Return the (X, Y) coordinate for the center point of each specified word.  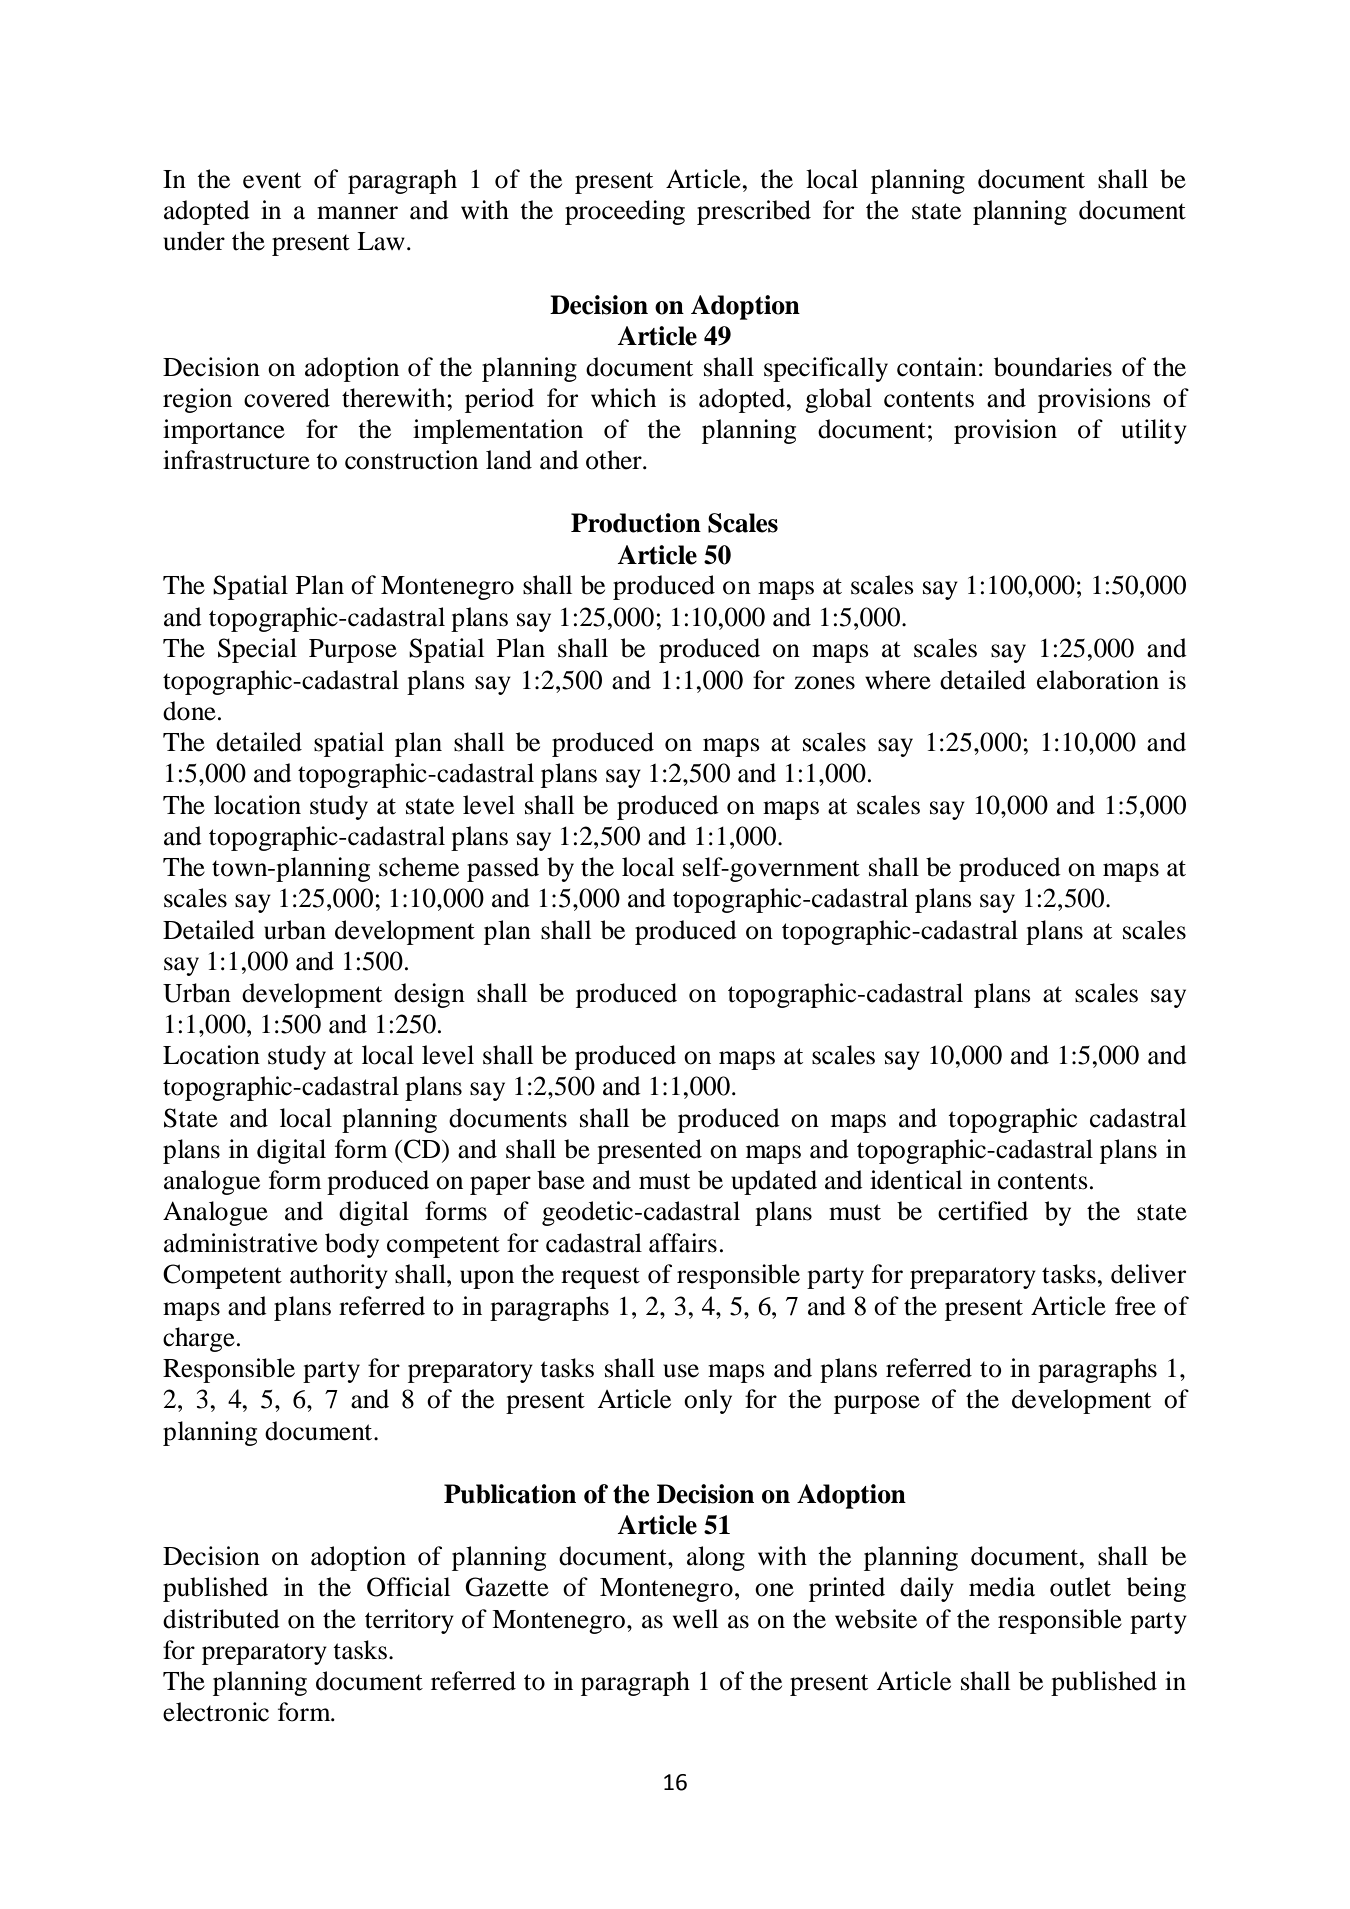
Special (257, 650)
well (695, 1619)
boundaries (1053, 367)
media (1002, 1587)
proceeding (625, 212)
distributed (221, 1619)
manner (357, 213)
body (352, 1245)
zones (824, 683)
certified (983, 1211)
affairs (683, 1243)
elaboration (1098, 680)
